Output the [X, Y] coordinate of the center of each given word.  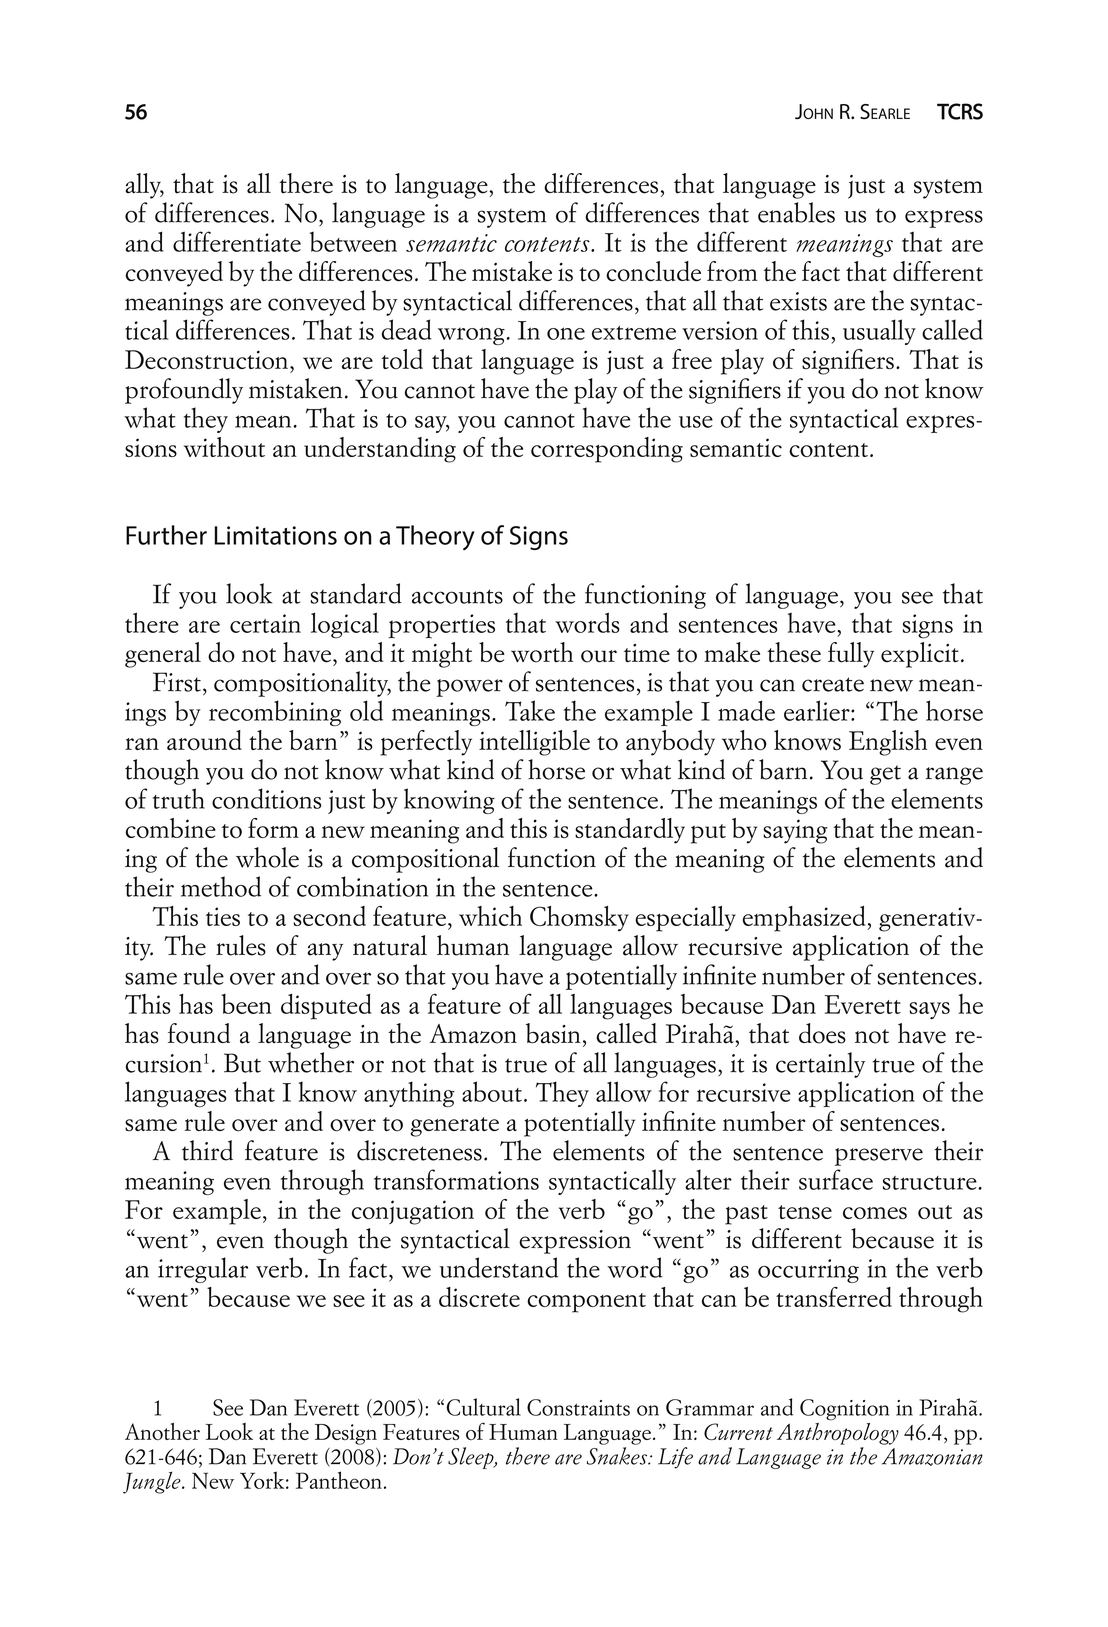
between [353, 242]
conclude [653, 271]
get [885, 775]
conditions [266, 798]
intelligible [534, 743]
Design [346, 1434]
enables [796, 212]
